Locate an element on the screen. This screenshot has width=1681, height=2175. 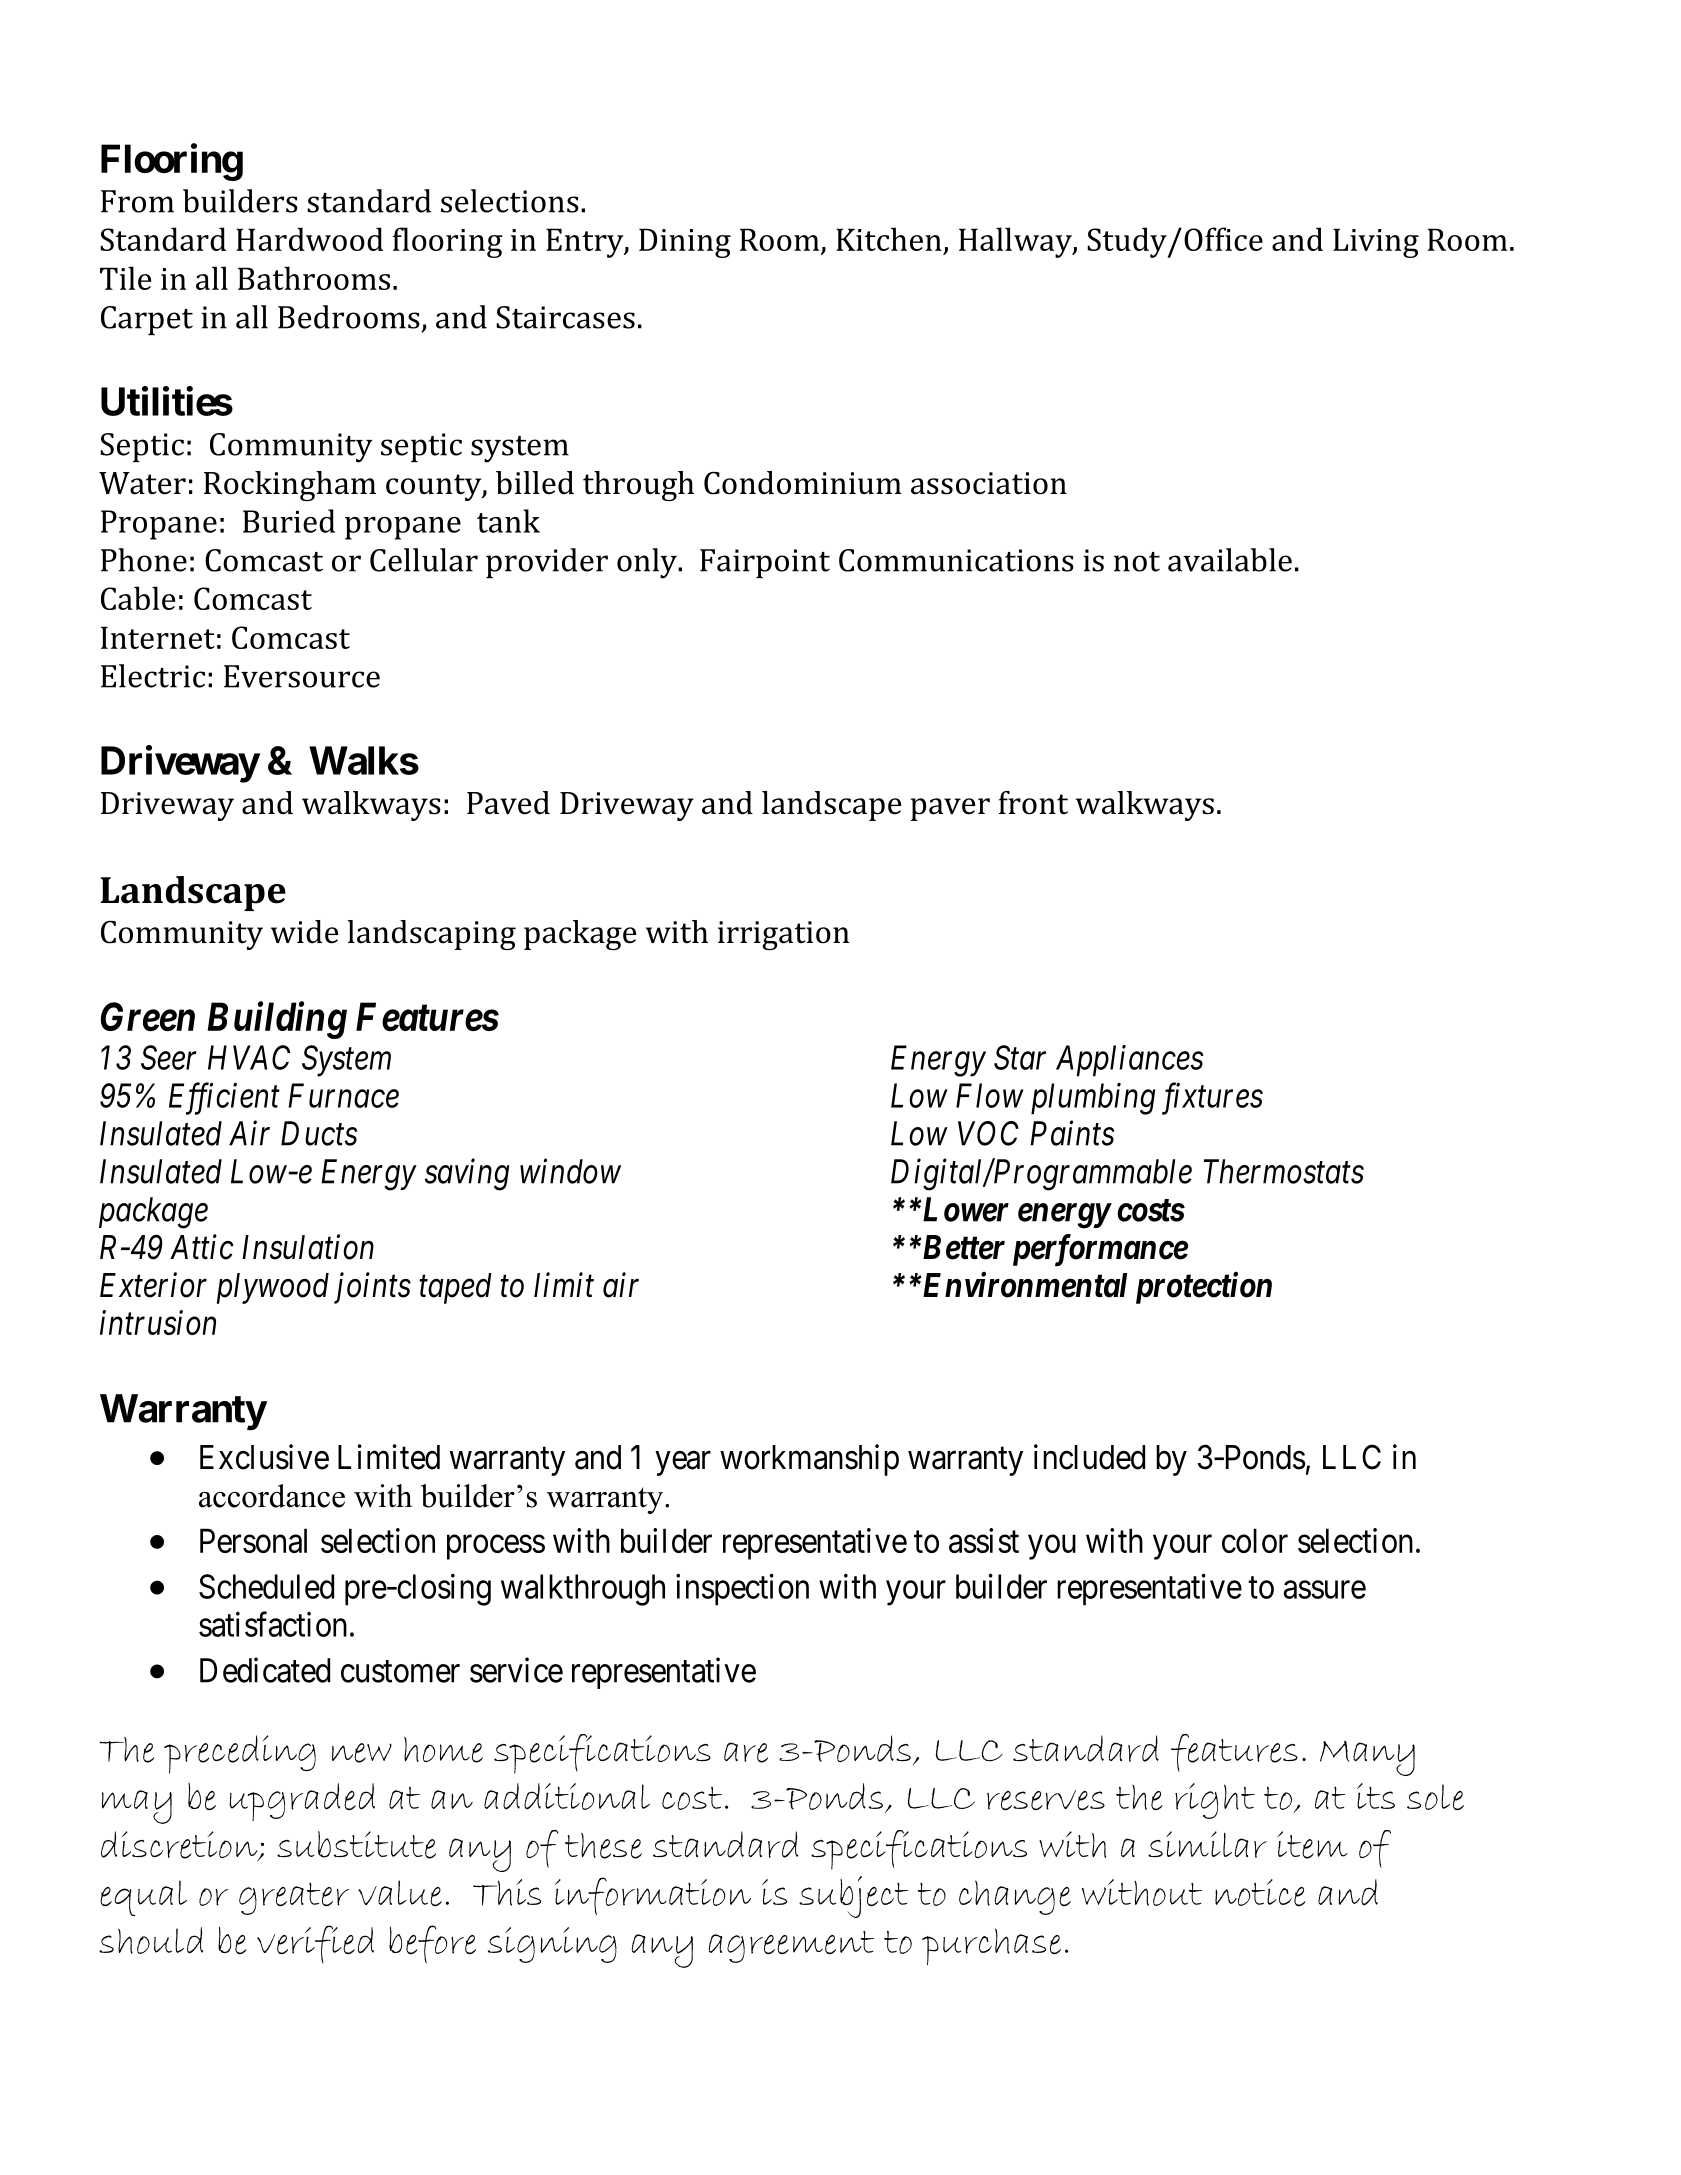
joints is located at coordinates (372, 1288).
